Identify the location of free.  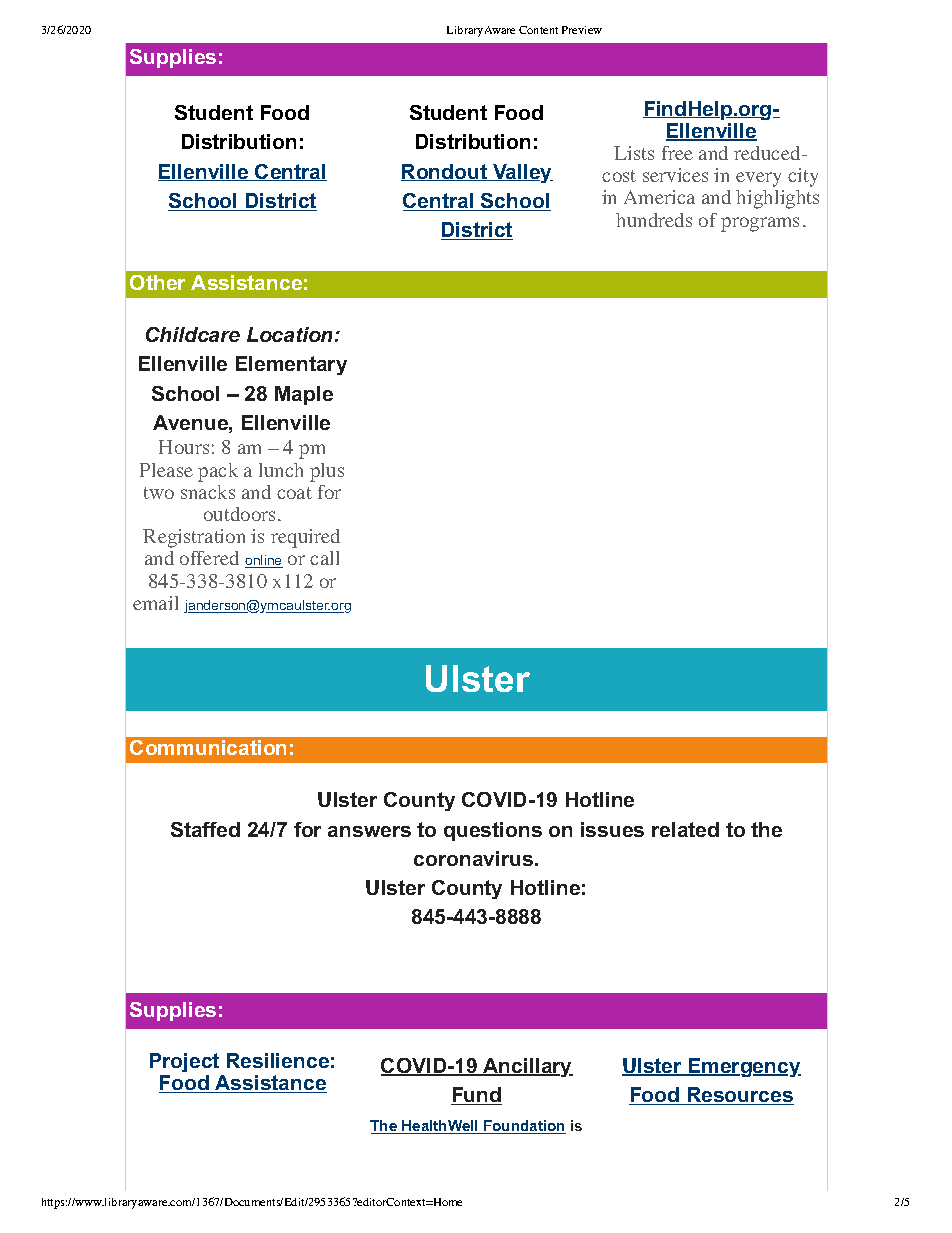
(677, 153).
